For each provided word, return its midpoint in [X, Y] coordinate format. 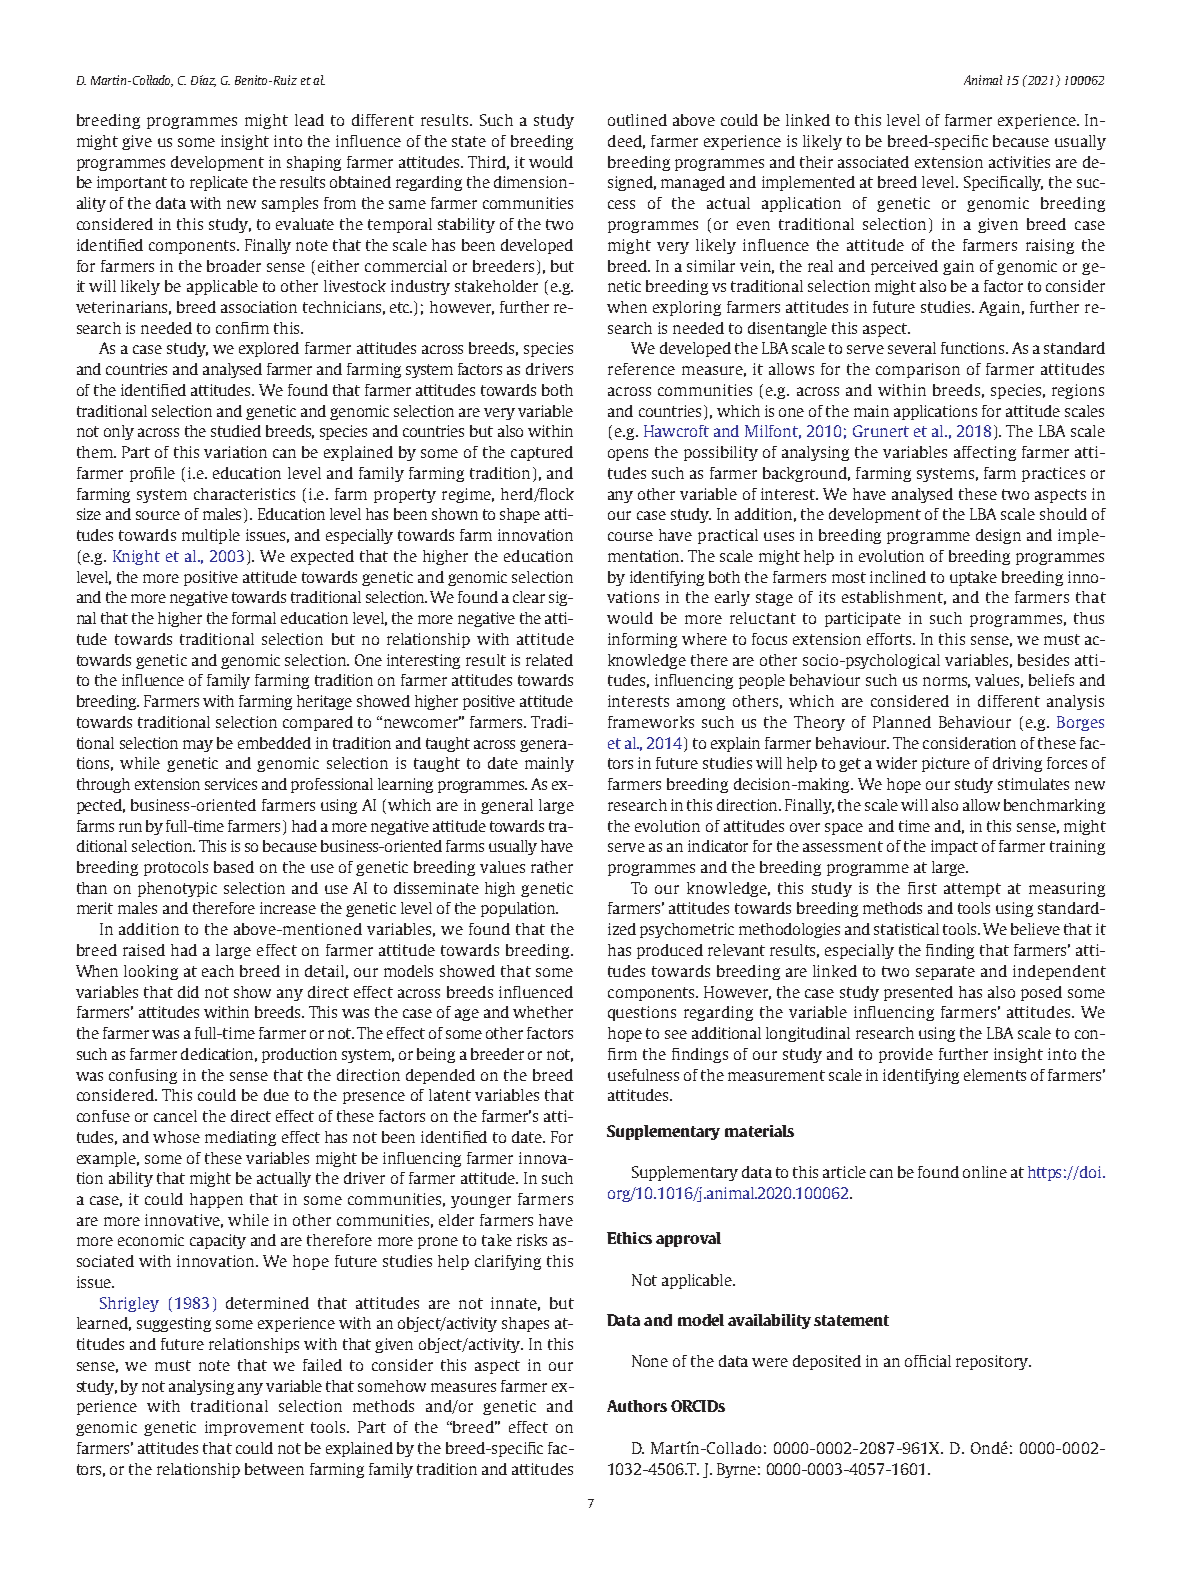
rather [552, 867]
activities [1019, 162]
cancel [175, 1116]
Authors [637, 1406]
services [231, 784]
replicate [219, 183]
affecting [985, 453]
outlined [637, 120]
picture [946, 764]
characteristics [244, 494]
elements [995, 1075]
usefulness [643, 1075]
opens [628, 455]
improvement [254, 1428]
